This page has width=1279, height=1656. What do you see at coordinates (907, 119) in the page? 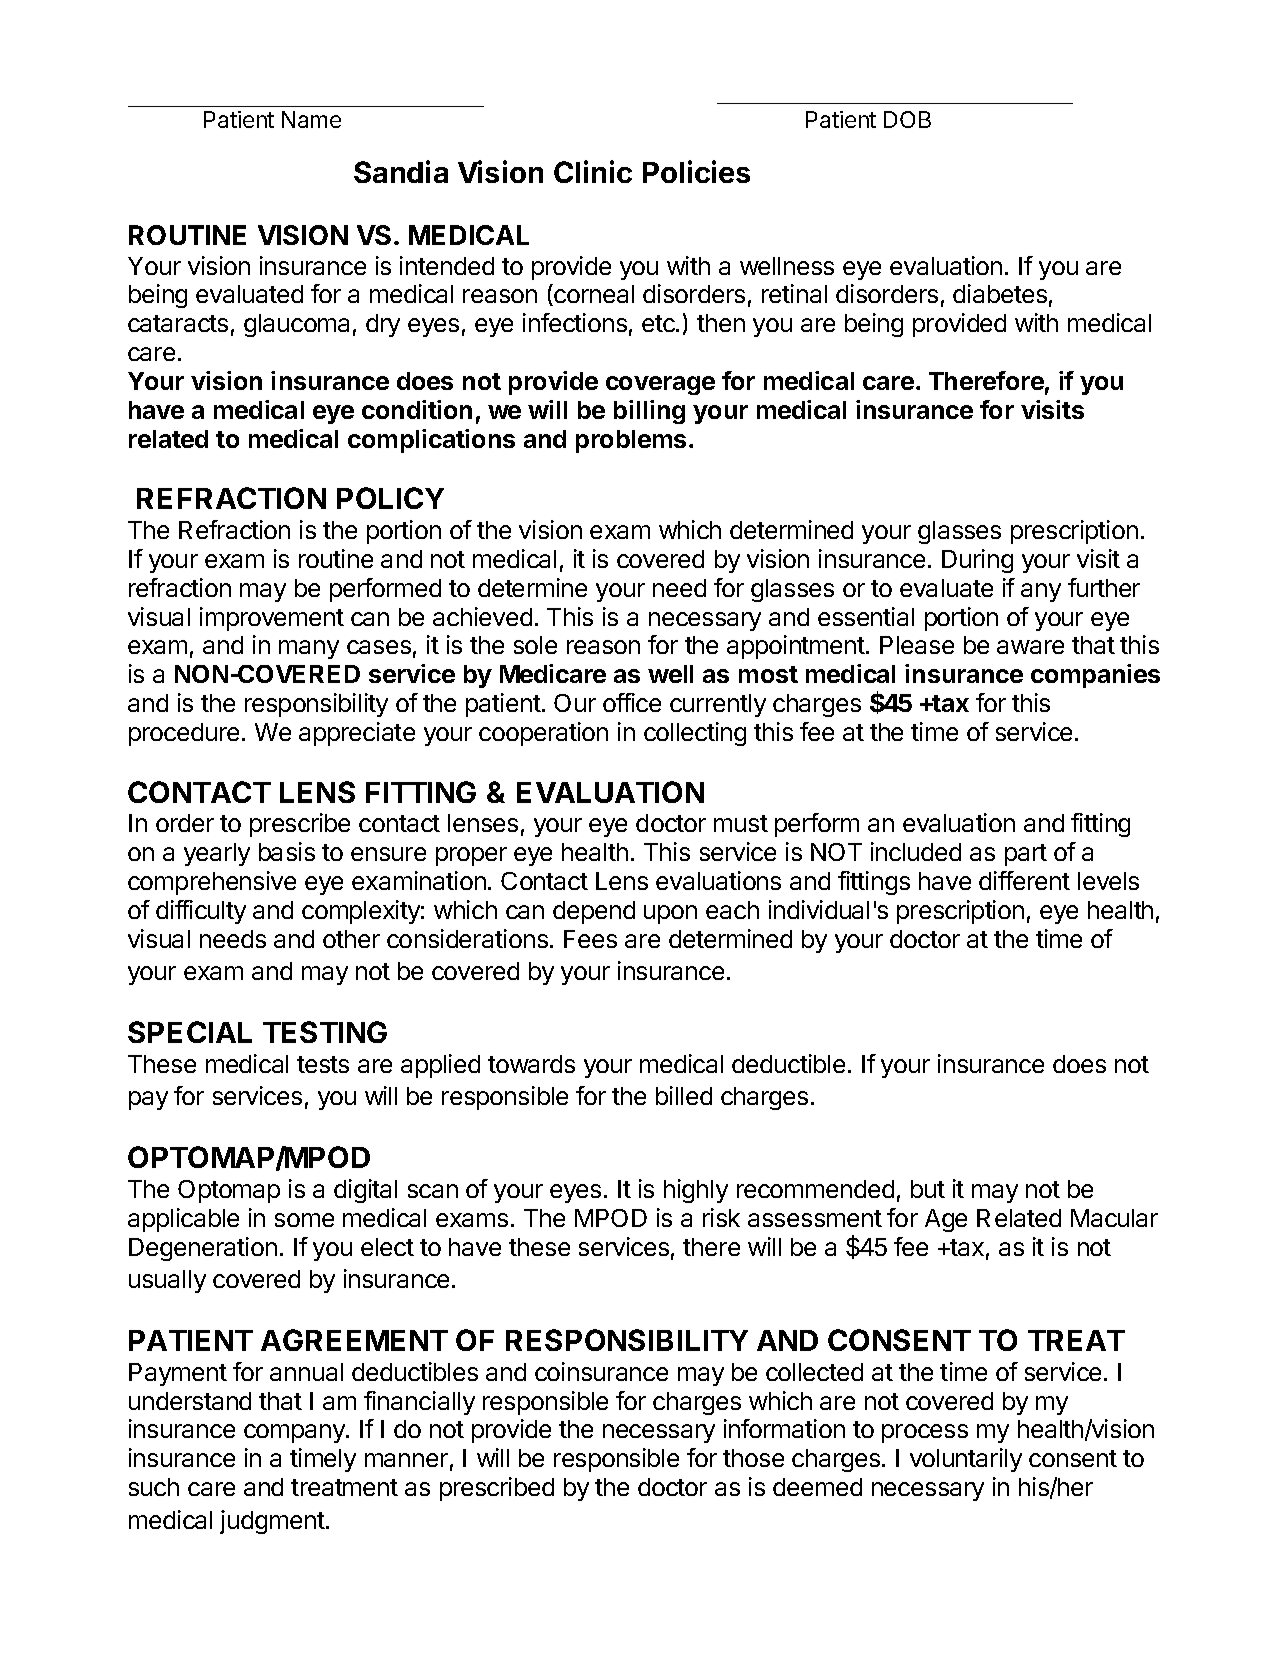
I see `DOB` at bounding box center [907, 119].
